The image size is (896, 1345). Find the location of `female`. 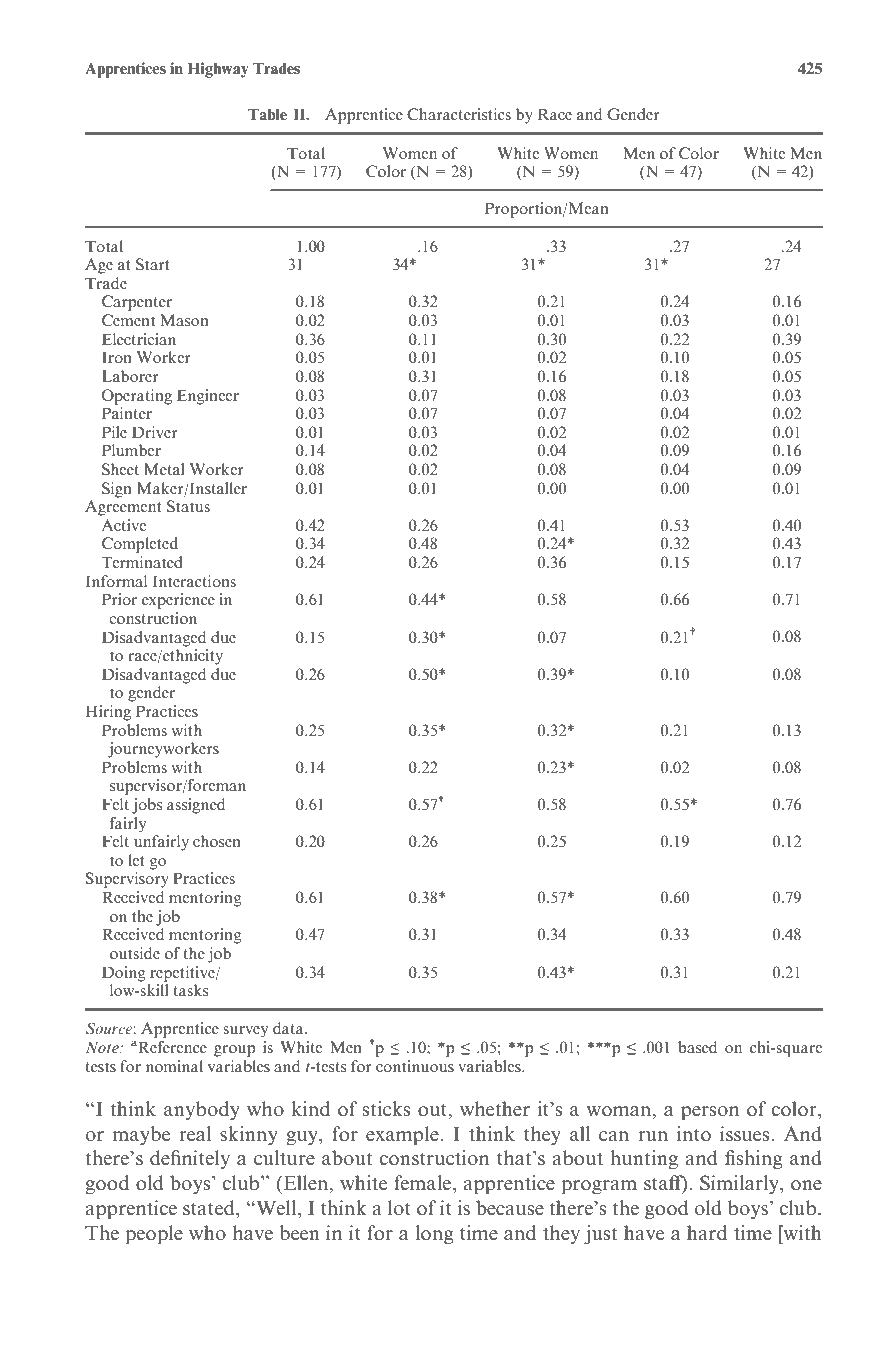

female is located at coordinates (422, 1182).
